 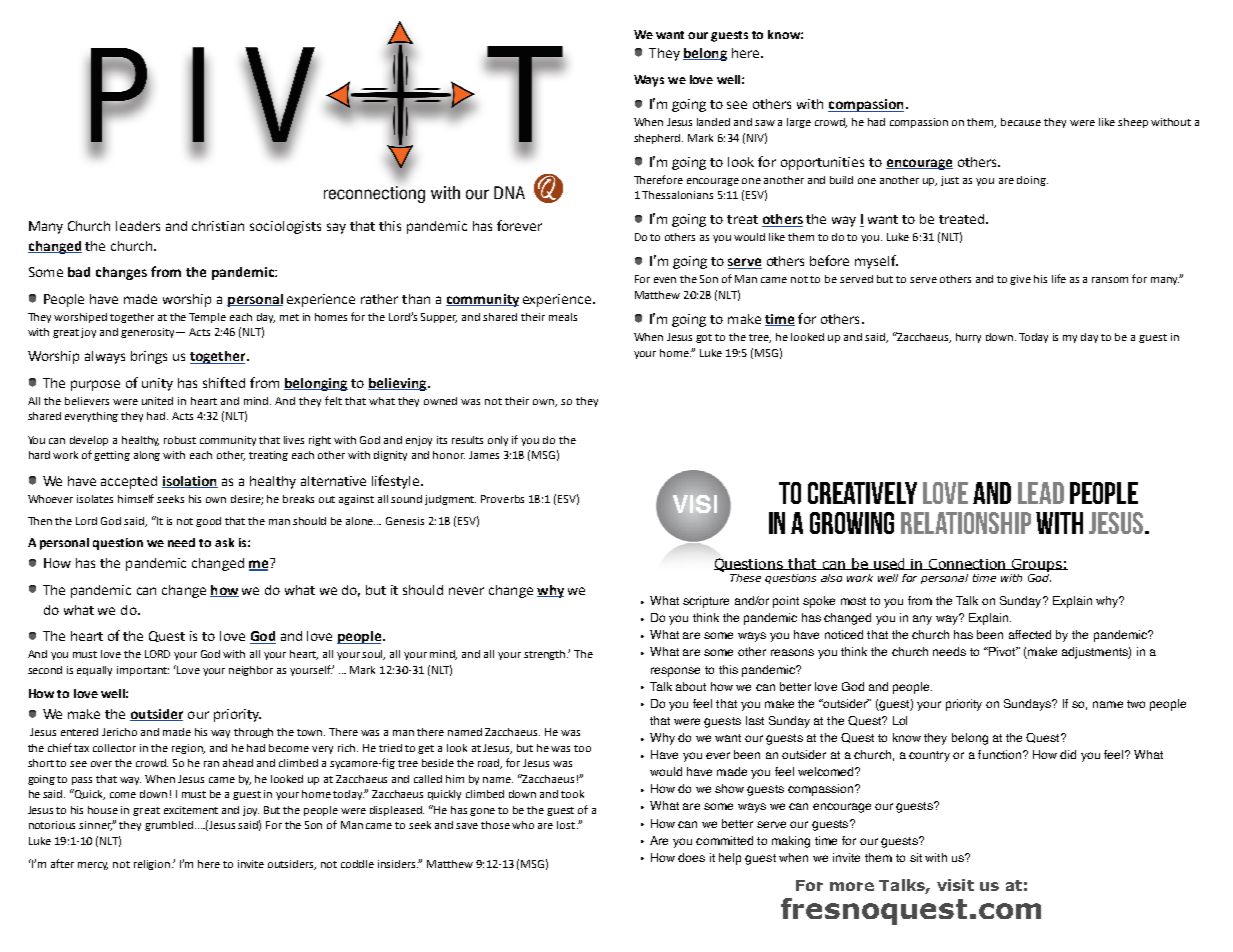 I want to click on lost, so click(x=567, y=825).
